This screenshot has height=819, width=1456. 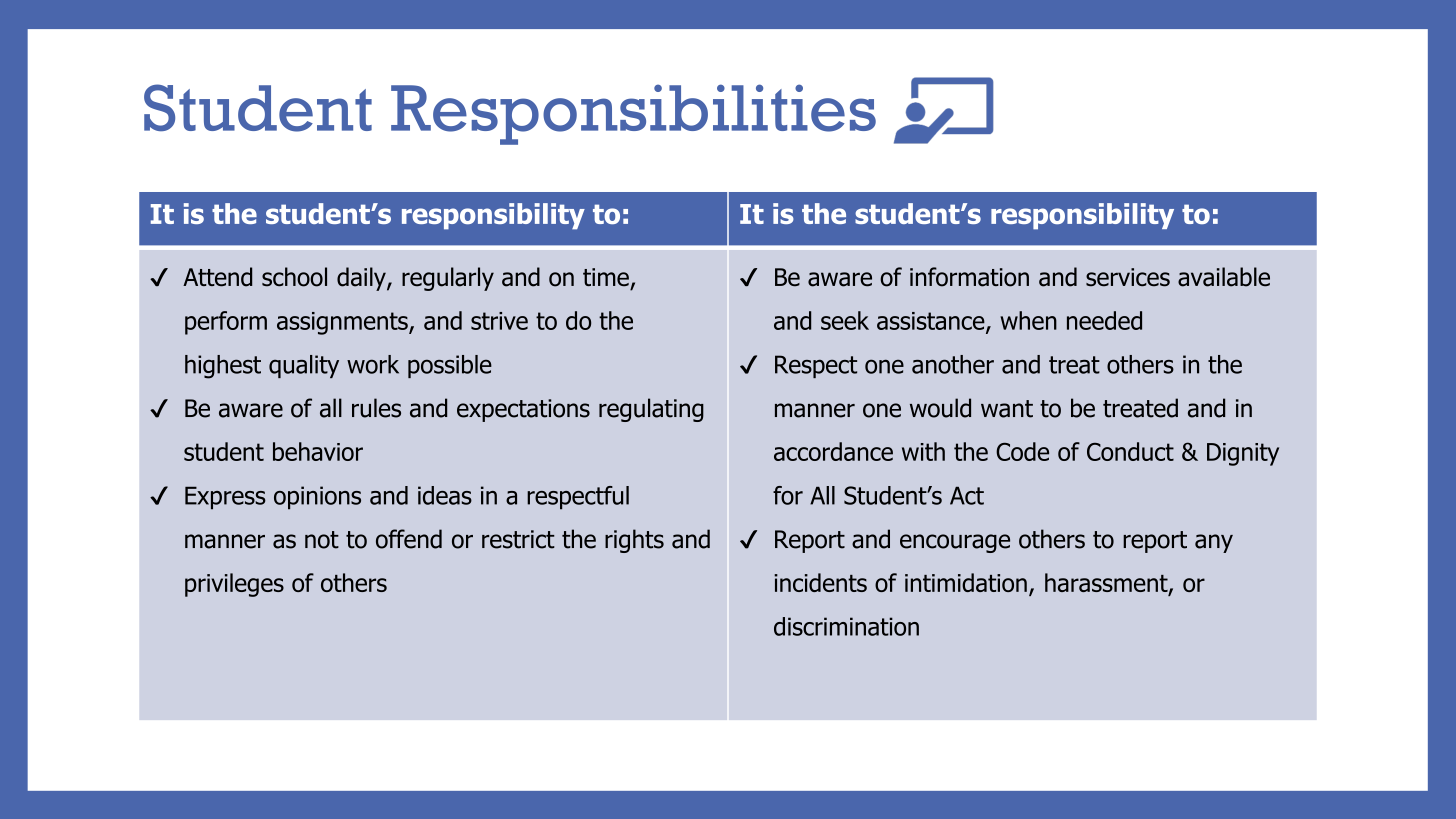 I want to click on time, so click(x=606, y=277).
